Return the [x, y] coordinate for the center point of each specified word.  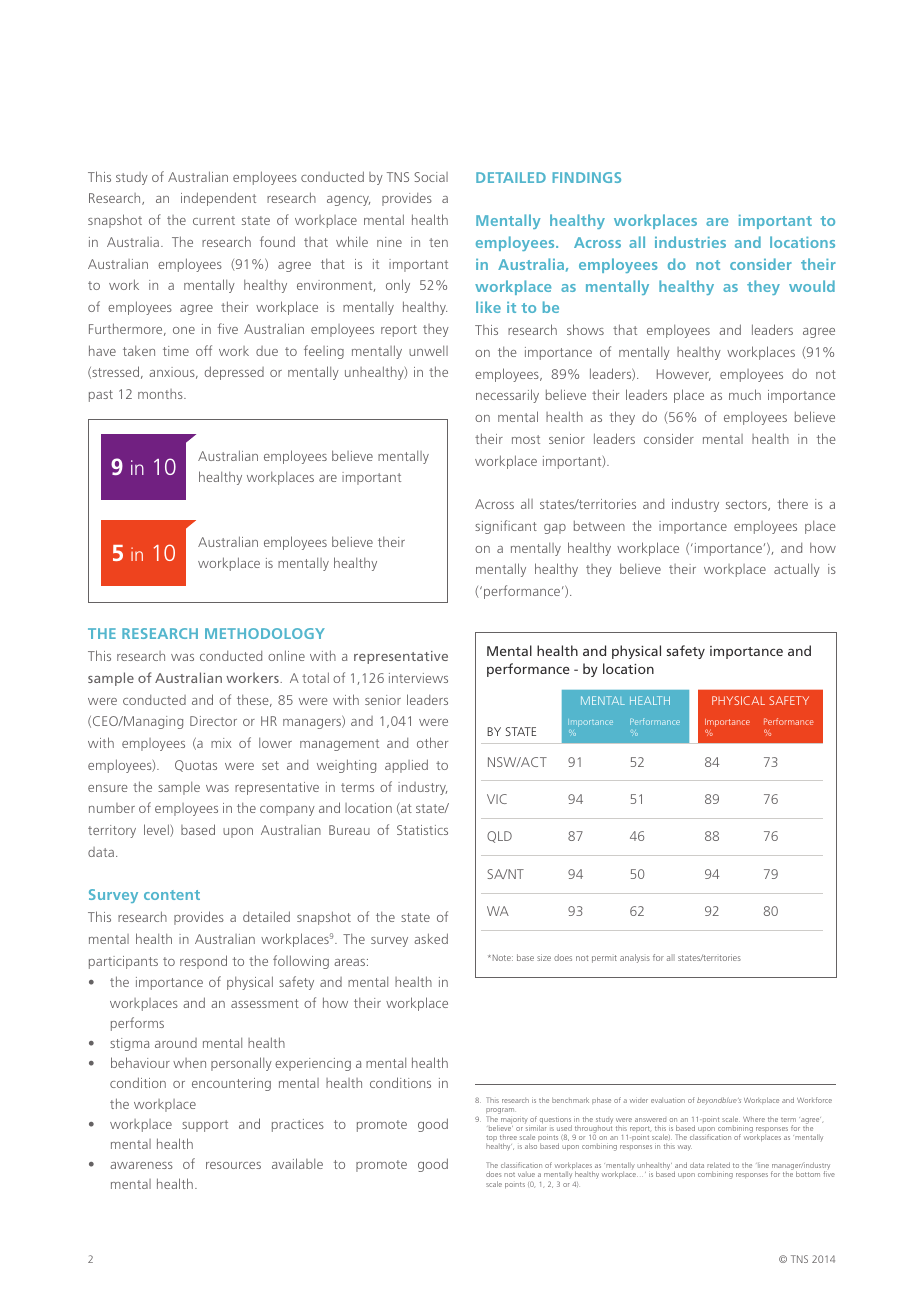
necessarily [507, 396]
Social [431, 177]
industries [690, 242]
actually [797, 570]
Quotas [196, 766]
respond [203, 962]
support [205, 1126]
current [214, 220]
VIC [497, 799]
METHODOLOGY [265, 633]
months [161, 394]
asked [431, 938]
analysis [635, 958]
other [432, 742]
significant [506, 527]
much [745, 394]
